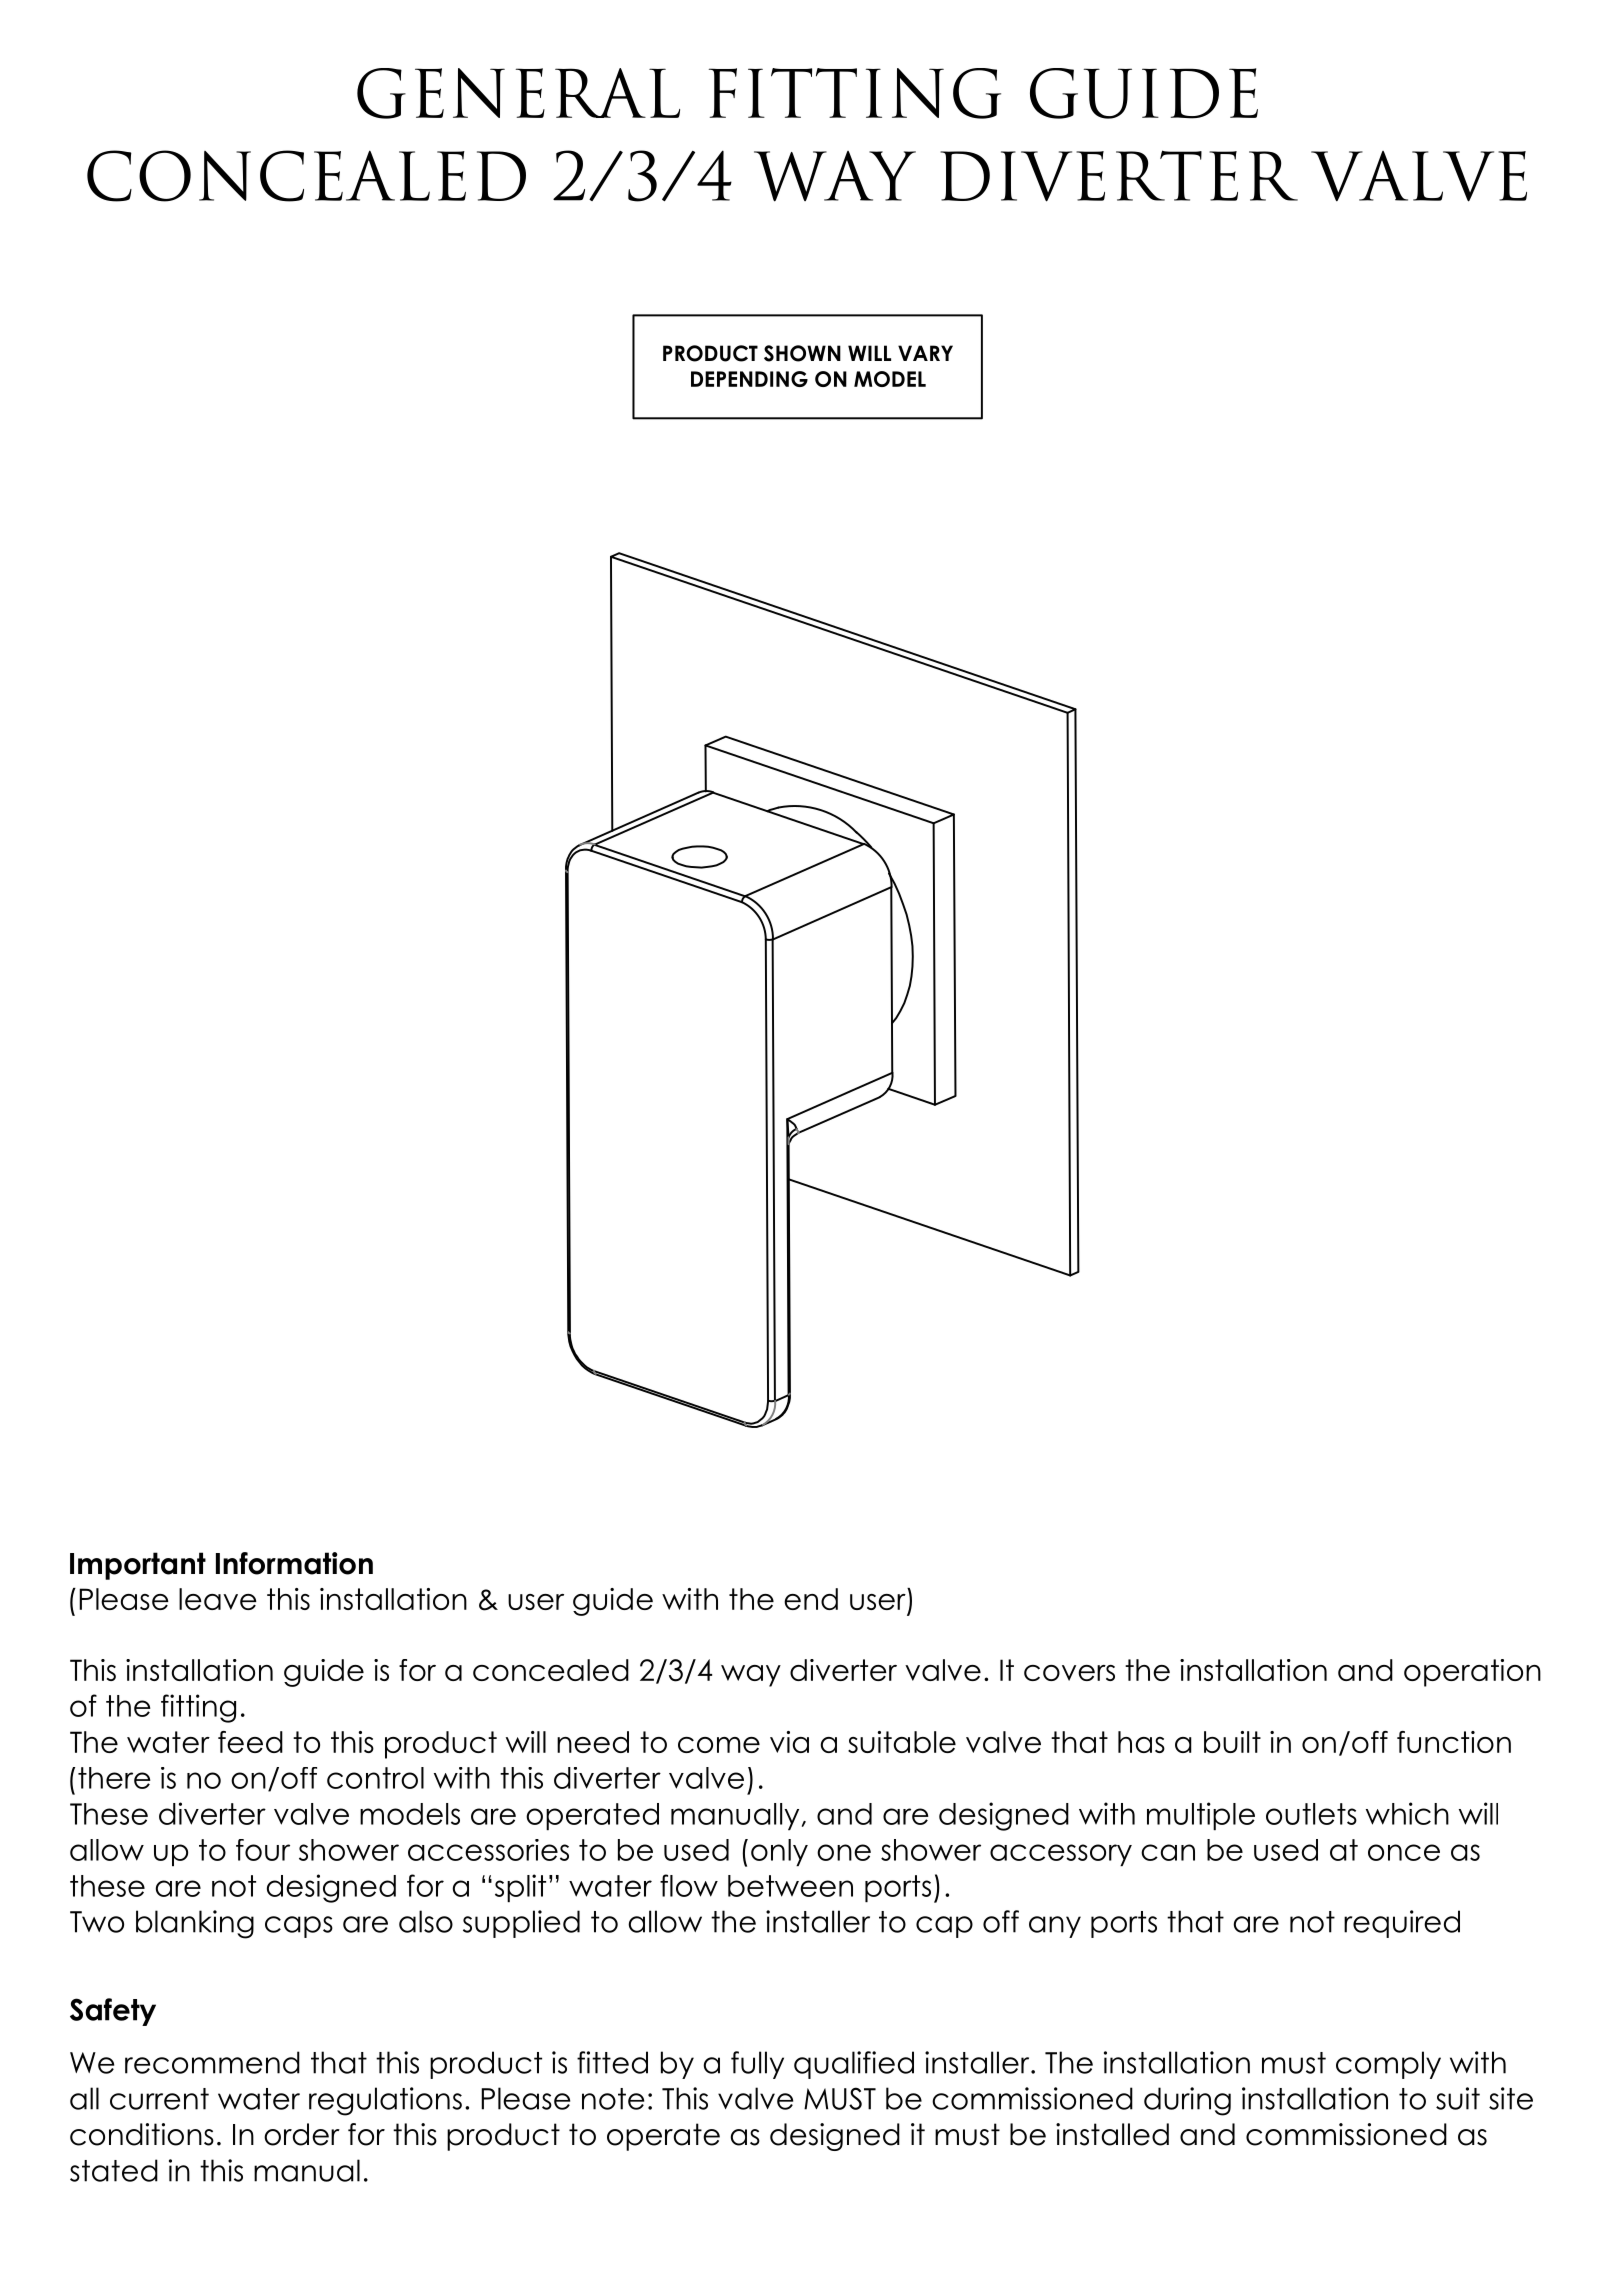 The image size is (1616, 2286). What do you see at coordinates (757, 2065) in the screenshot?
I see `fully` at bounding box center [757, 2065].
